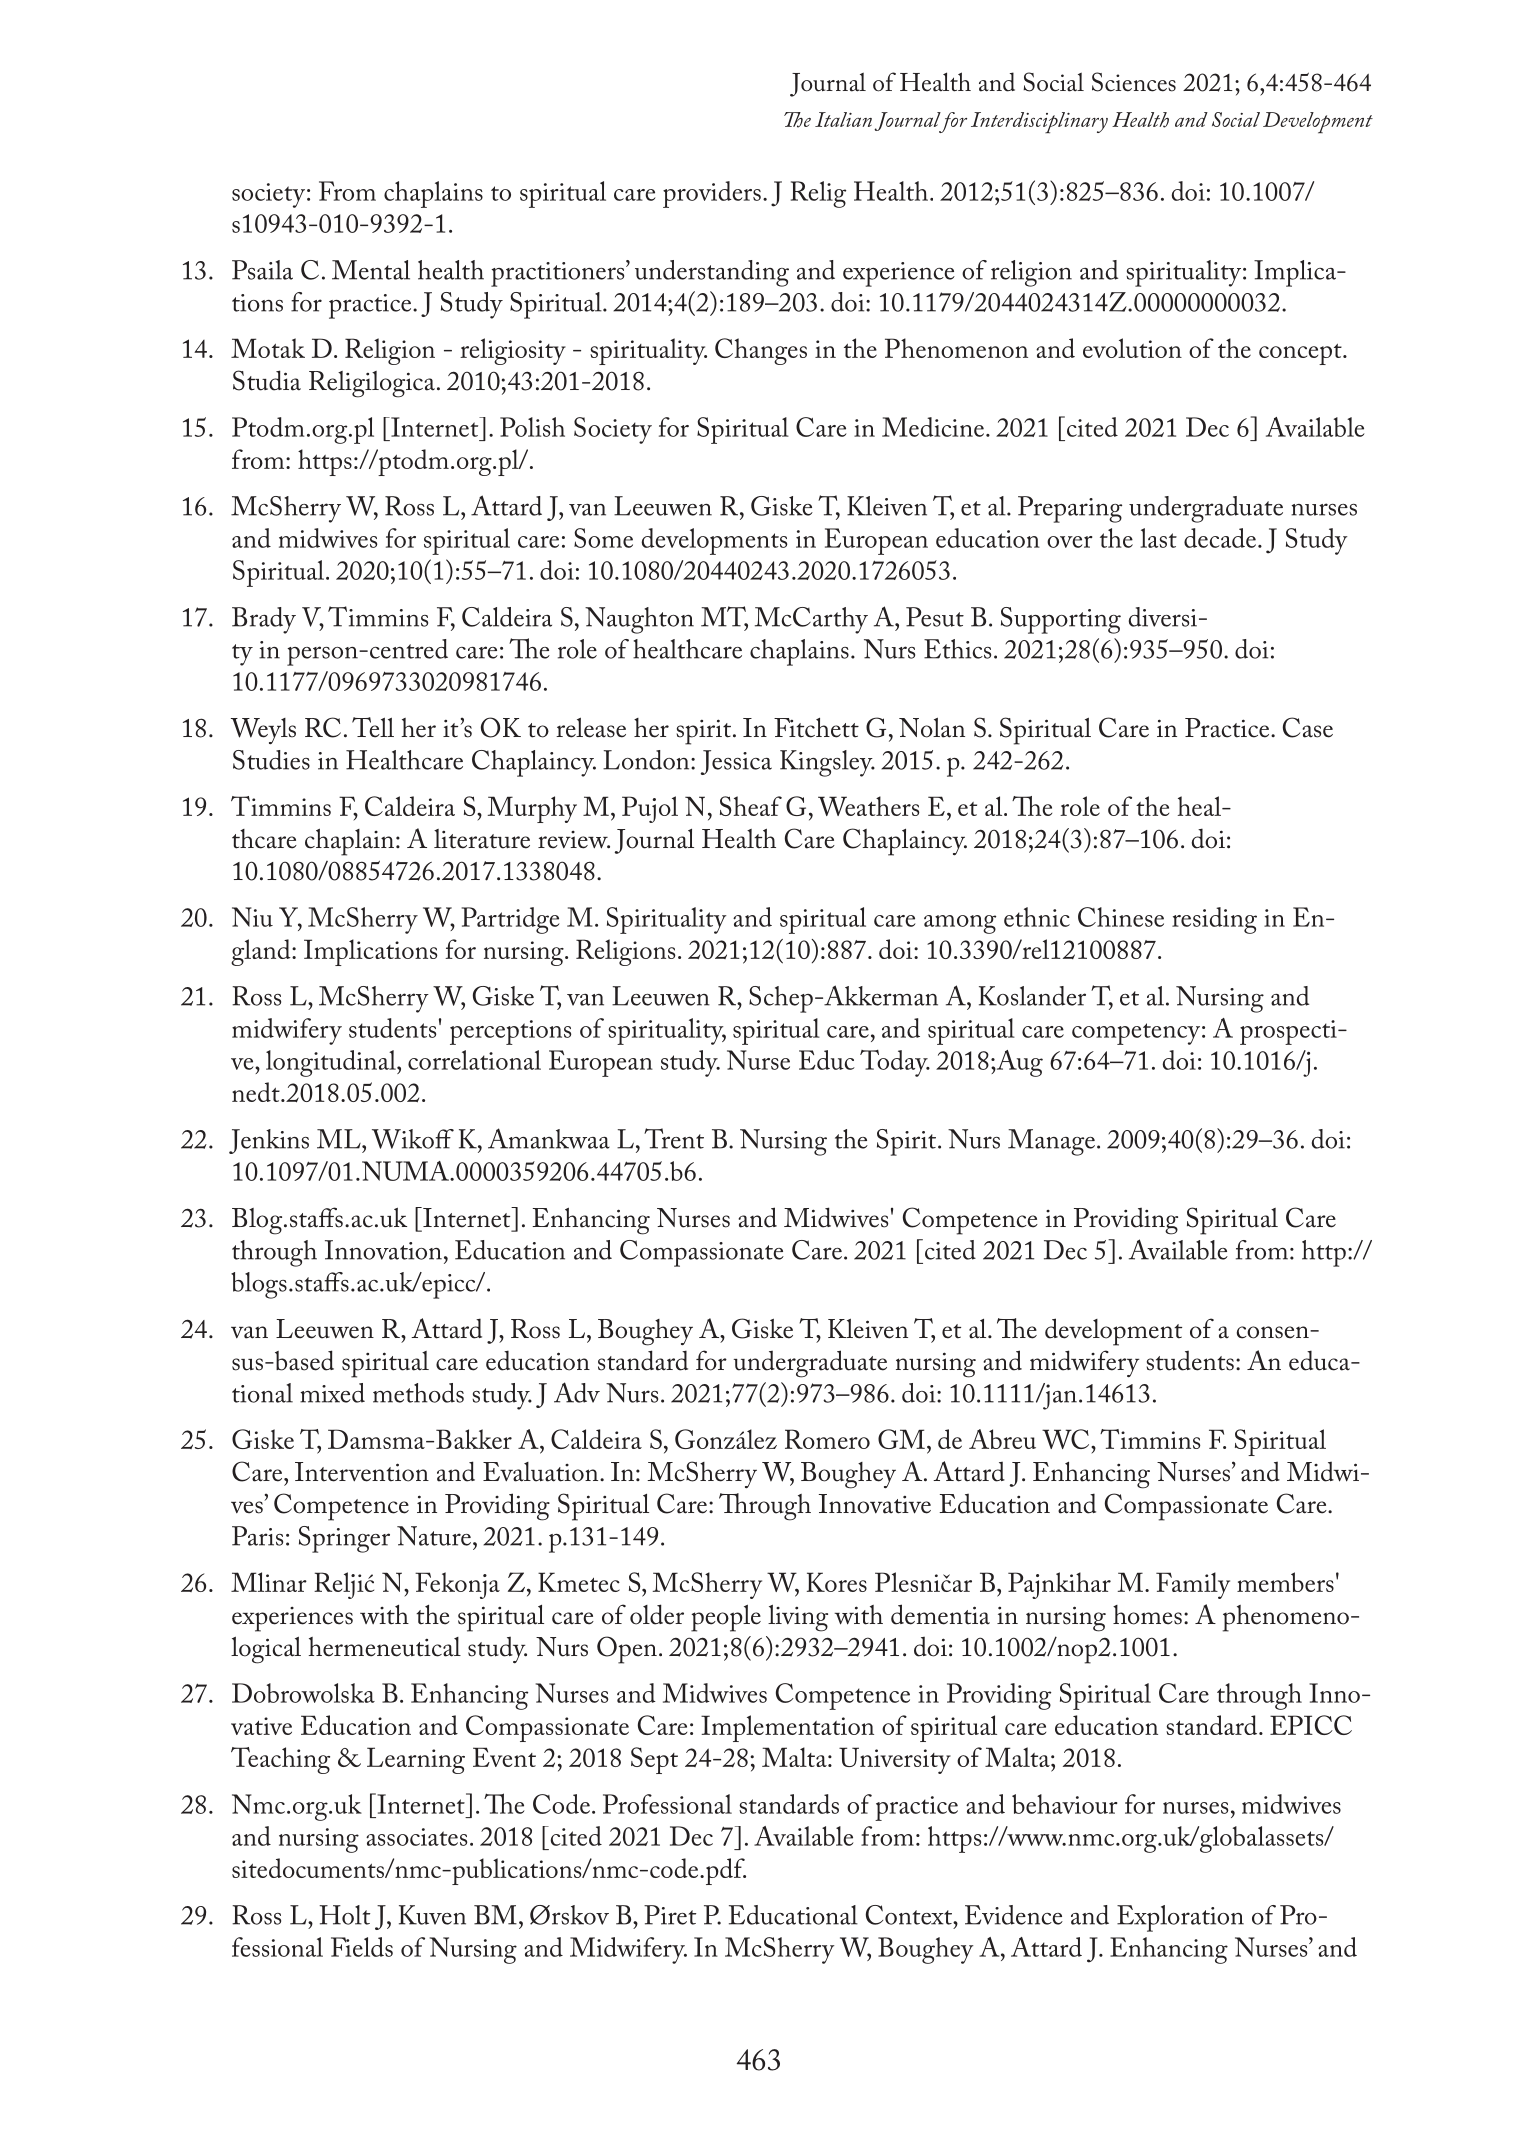 The height and width of the screenshot is (2147, 1518). Describe the element at coordinates (1051, 1142) in the screenshot. I see `Manage` at that location.
